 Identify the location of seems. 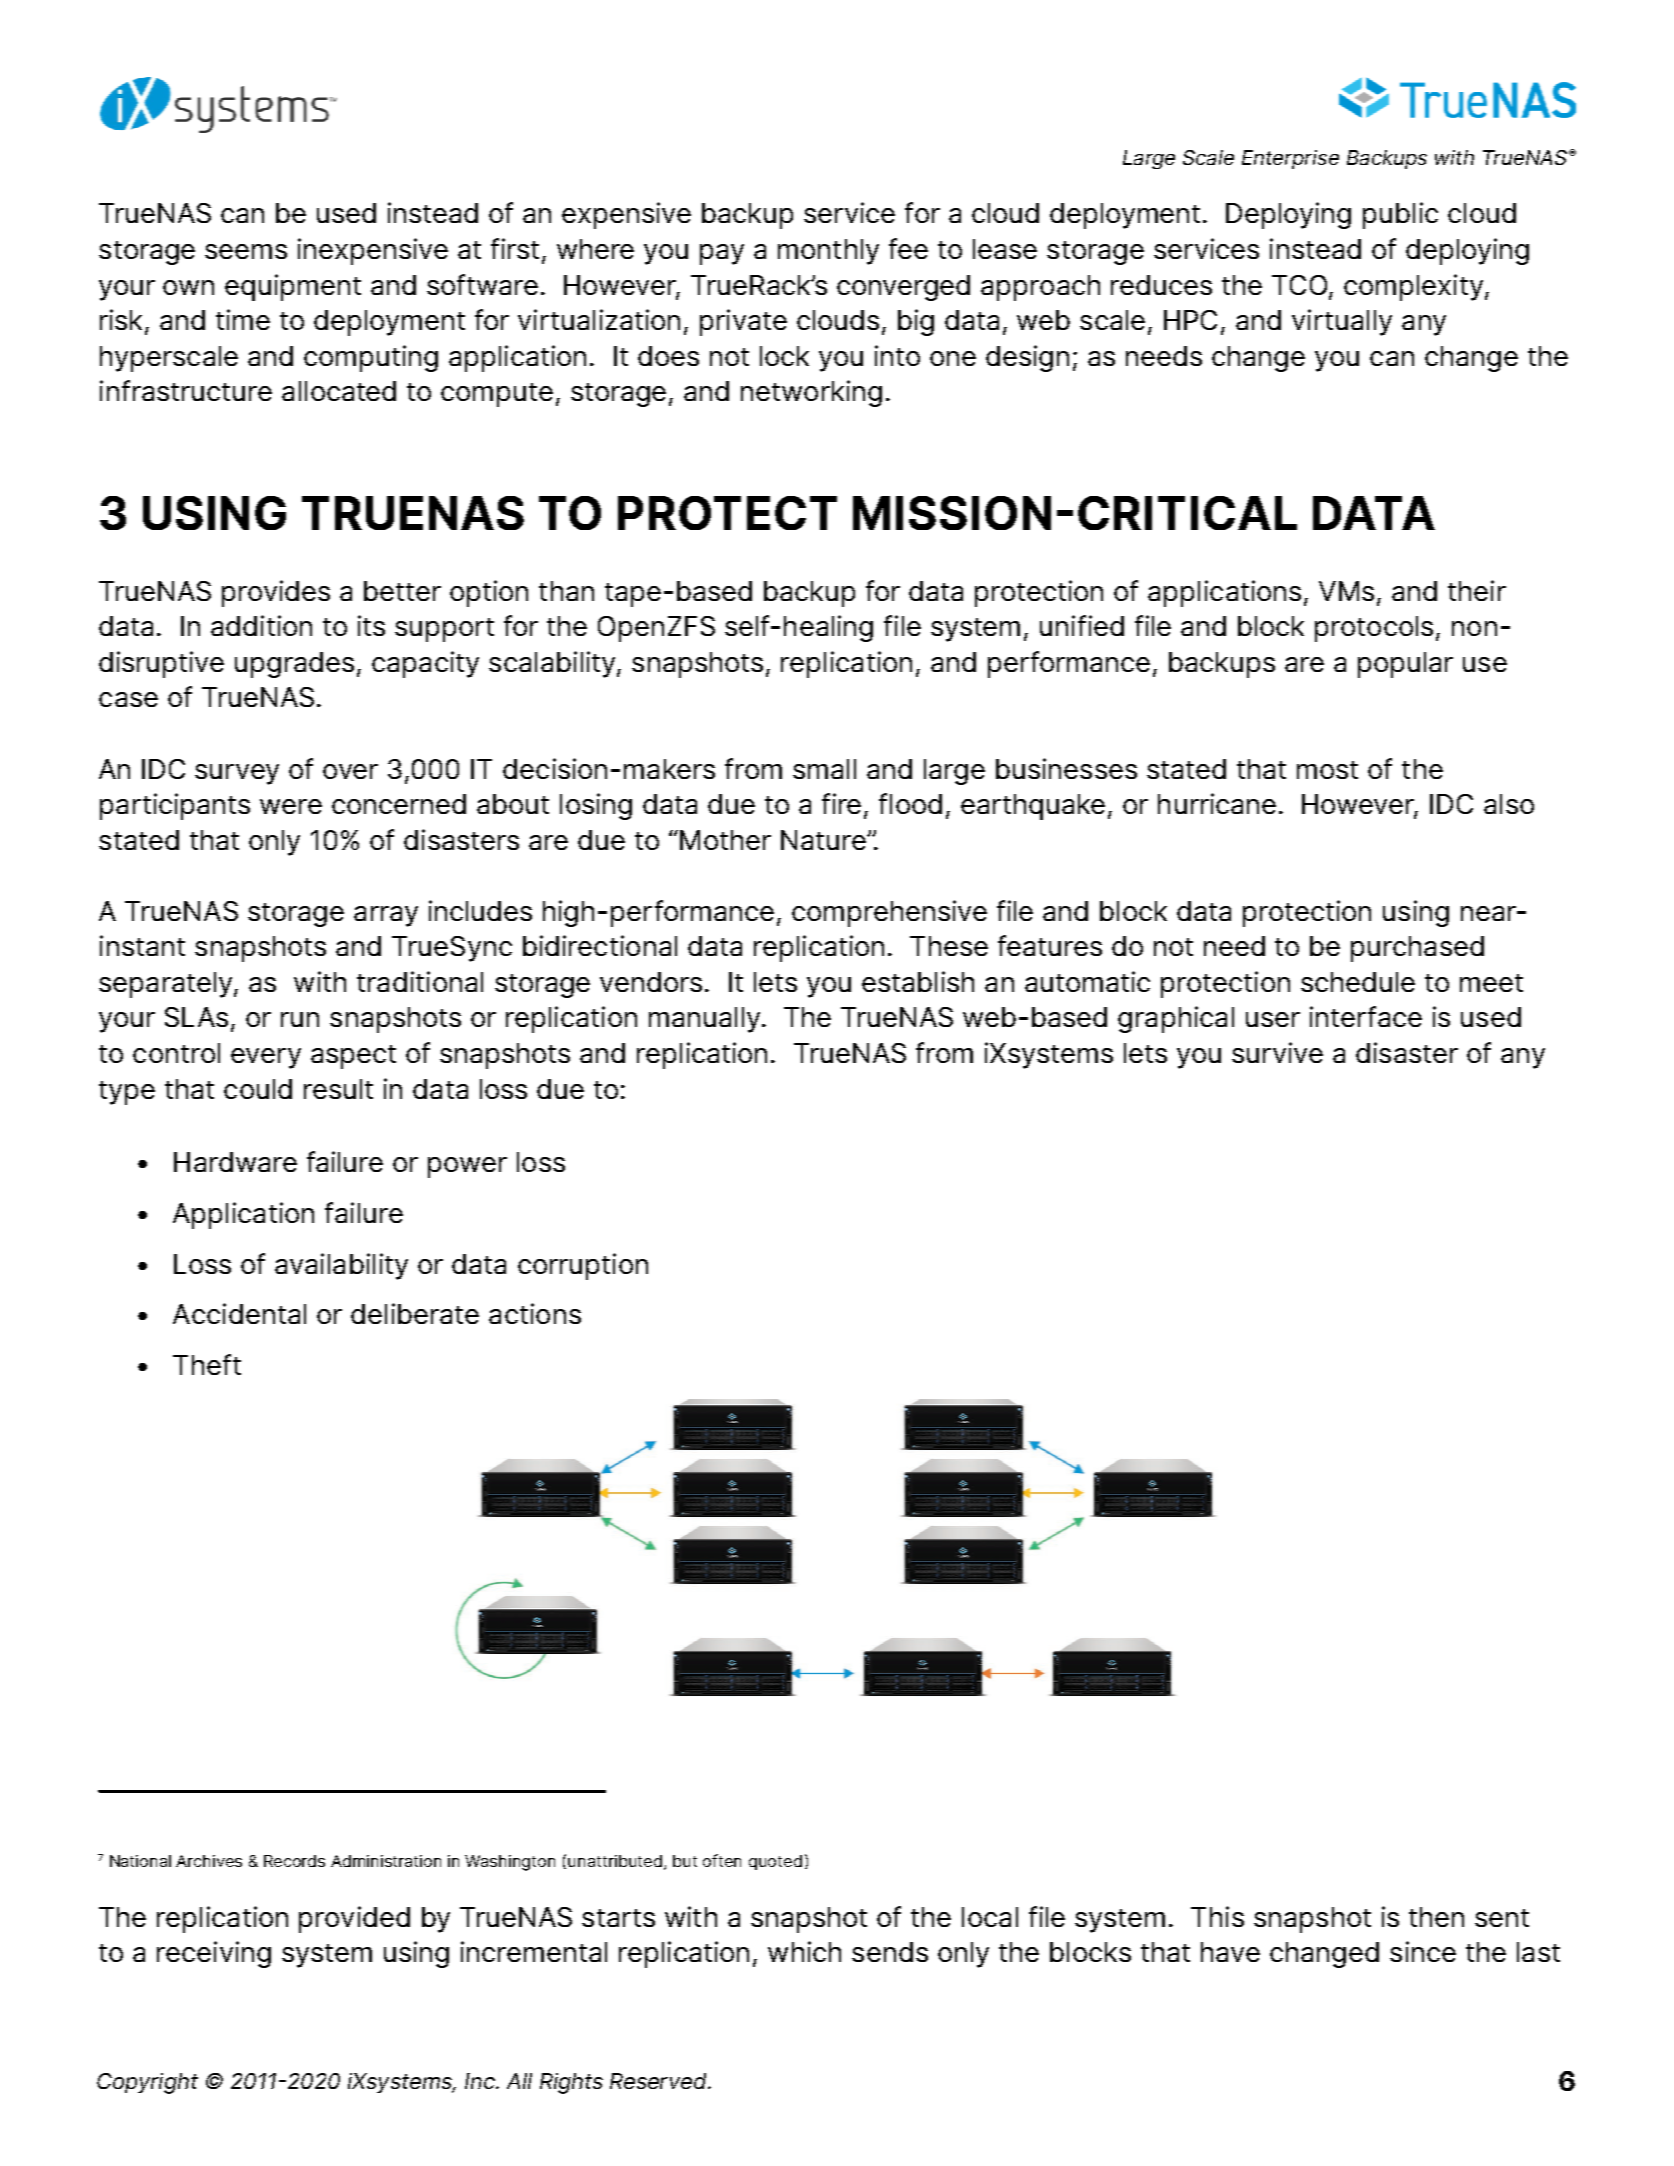
(246, 251).
